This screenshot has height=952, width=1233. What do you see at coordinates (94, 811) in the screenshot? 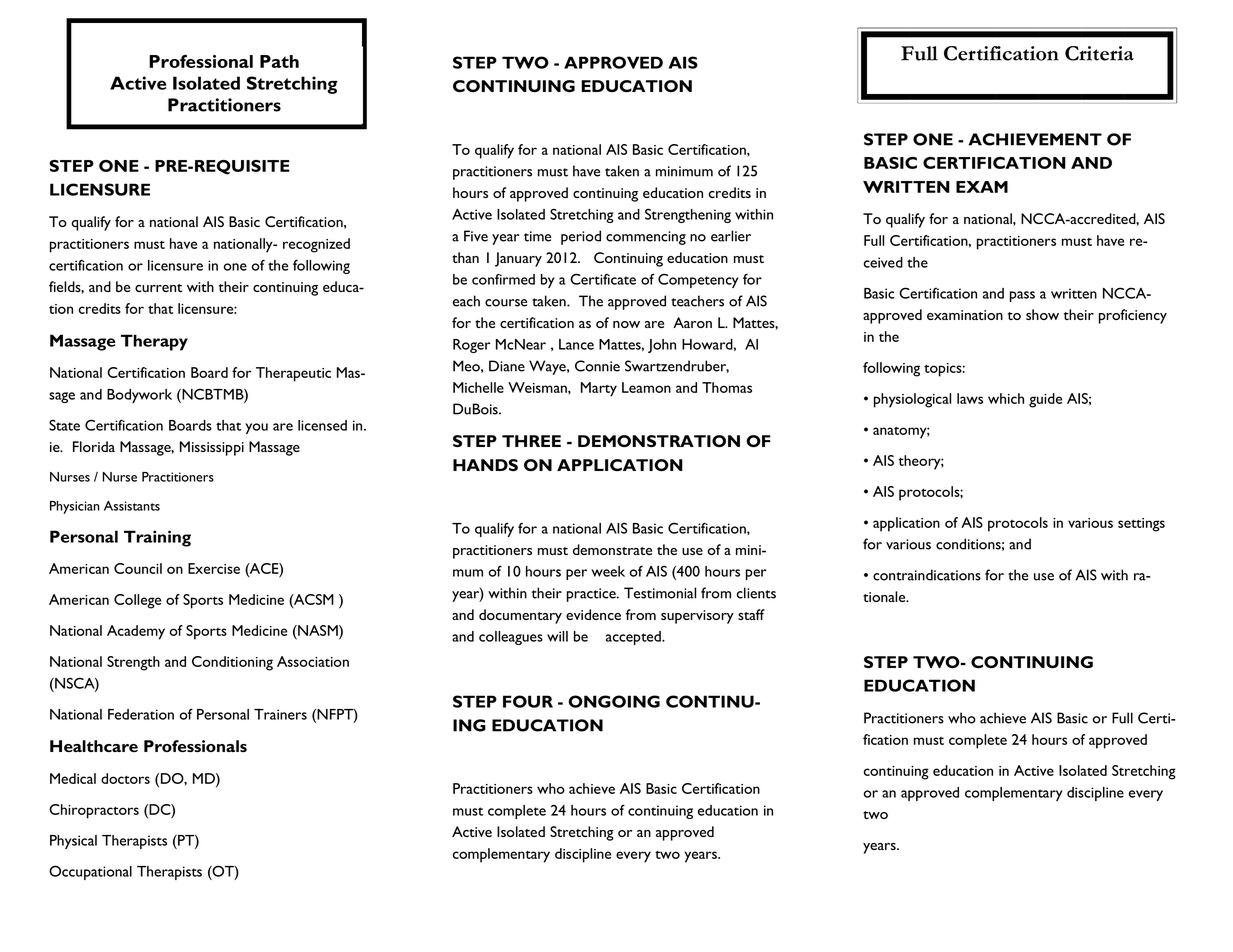
I see `Chiropractors` at bounding box center [94, 811].
